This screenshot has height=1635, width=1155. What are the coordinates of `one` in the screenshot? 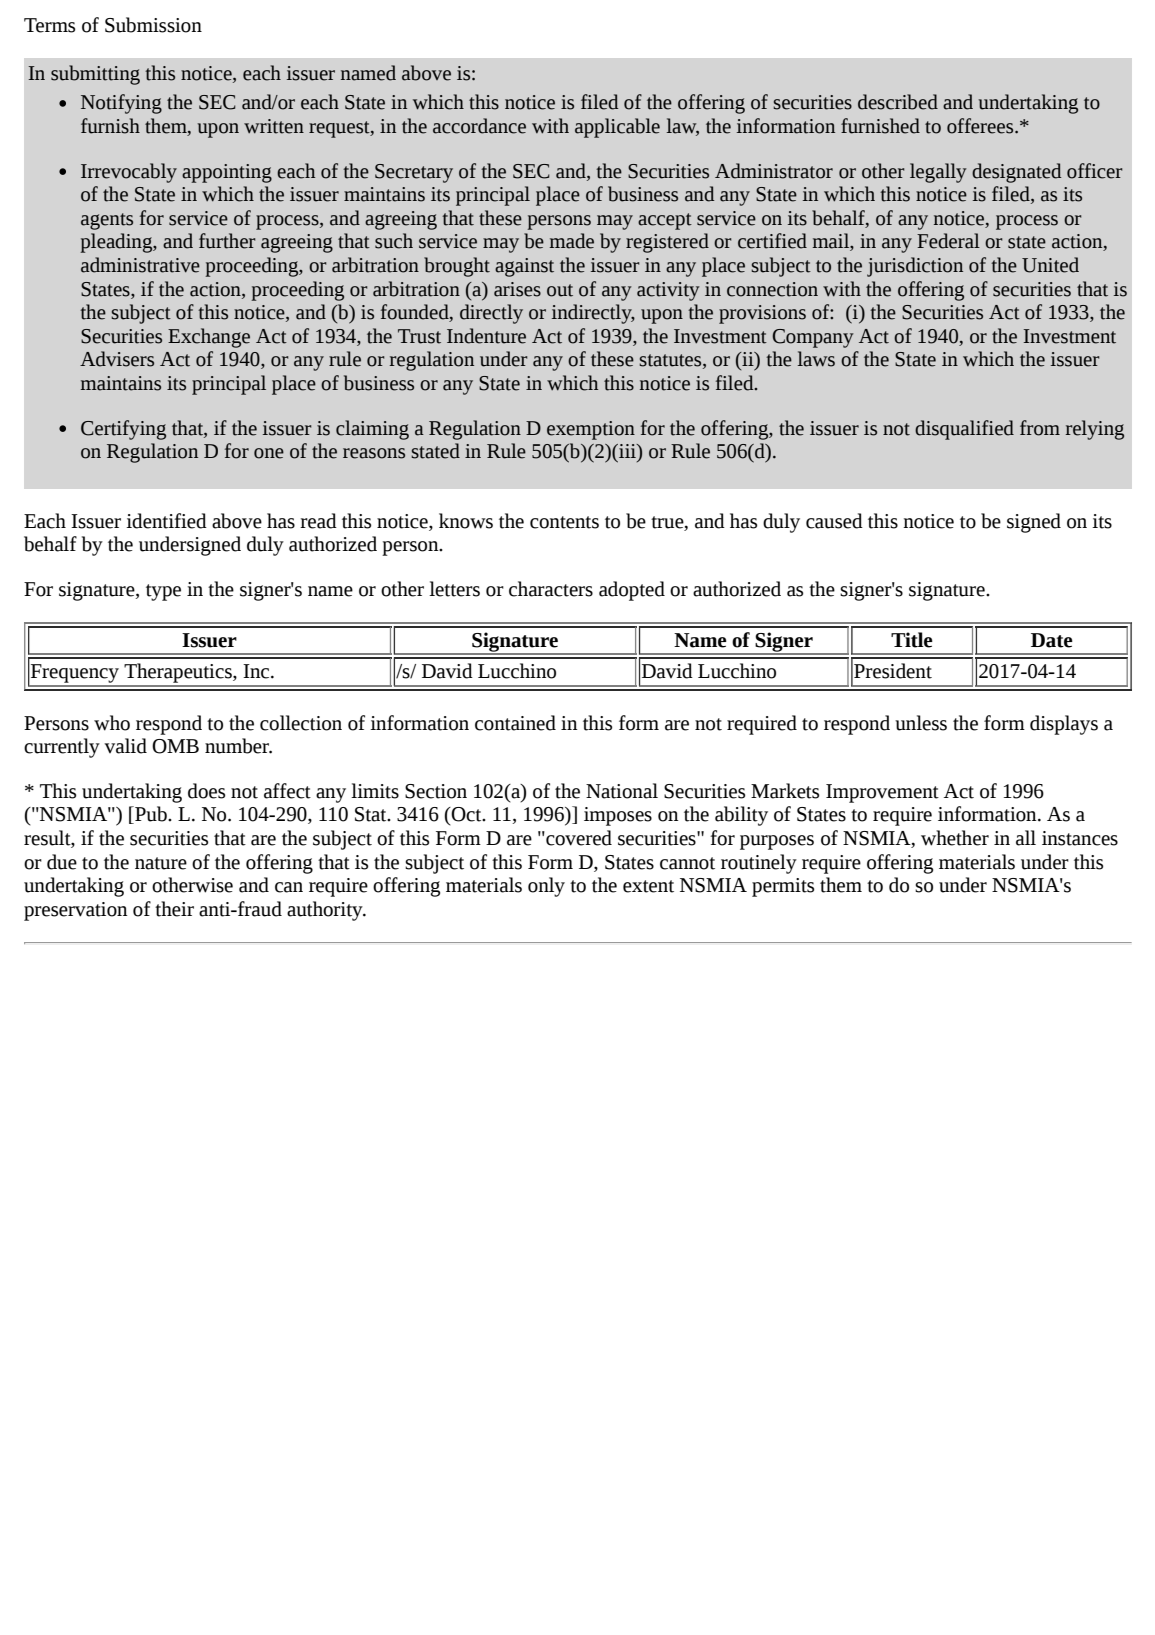 It's located at (269, 453).
